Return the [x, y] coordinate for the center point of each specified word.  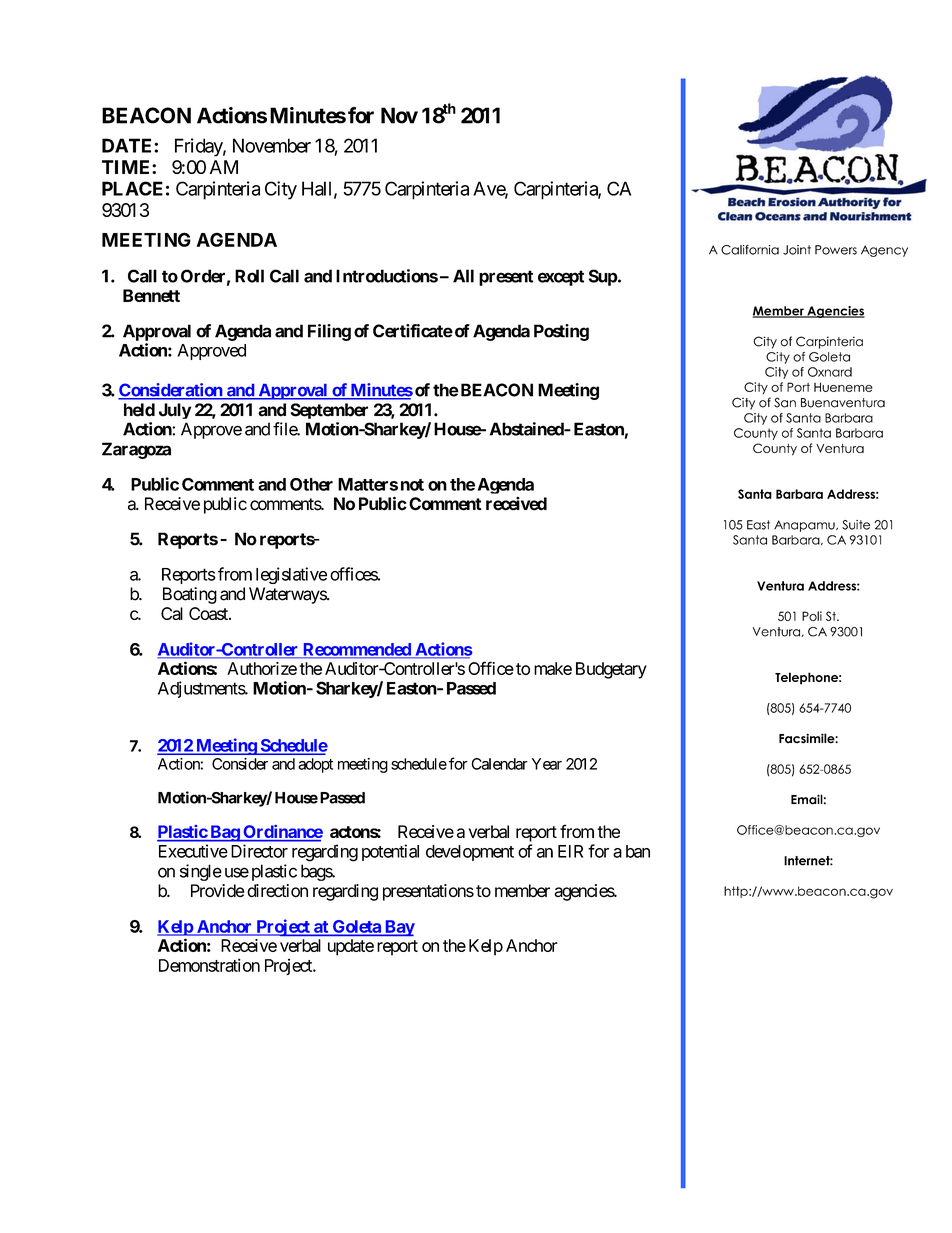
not [412, 485]
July [175, 411]
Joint [797, 250]
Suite [856, 525]
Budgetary [611, 670]
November [272, 145]
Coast [209, 613]
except [561, 278]
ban [638, 851]
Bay [399, 928]
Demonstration [209, 965]
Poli [812, 616]
